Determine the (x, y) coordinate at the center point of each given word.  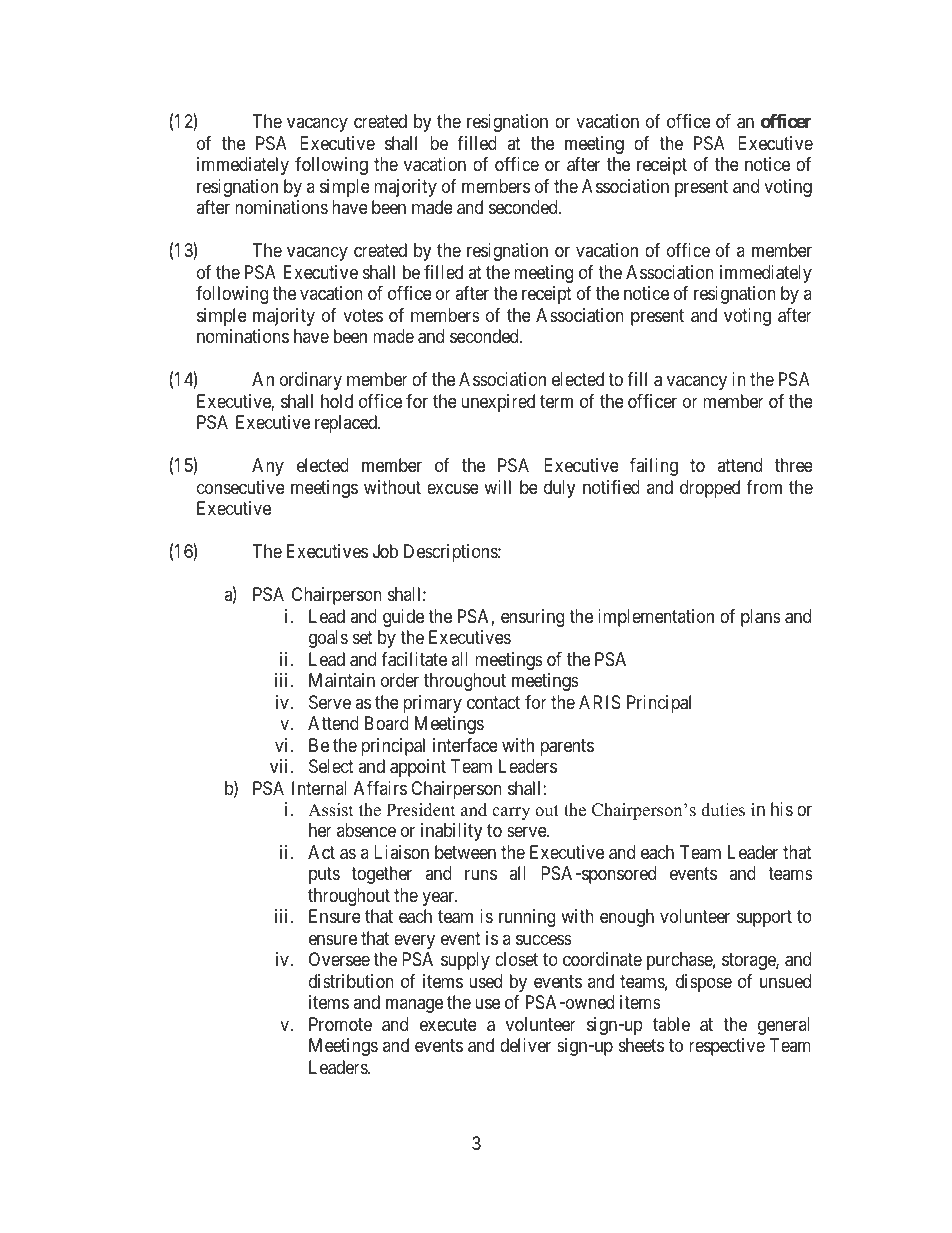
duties (723, 810)
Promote (340, 1024)
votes (363, 315)
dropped (710, 489)
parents (567, 747)
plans (761, 618)
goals (328, 639)
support (764, 919)
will (497, 487)
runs (481, 875)
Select (331, 766)
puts (324, 876)
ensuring (532, 618)
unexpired (498, 403)
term (556, 401)
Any (268, 467)
